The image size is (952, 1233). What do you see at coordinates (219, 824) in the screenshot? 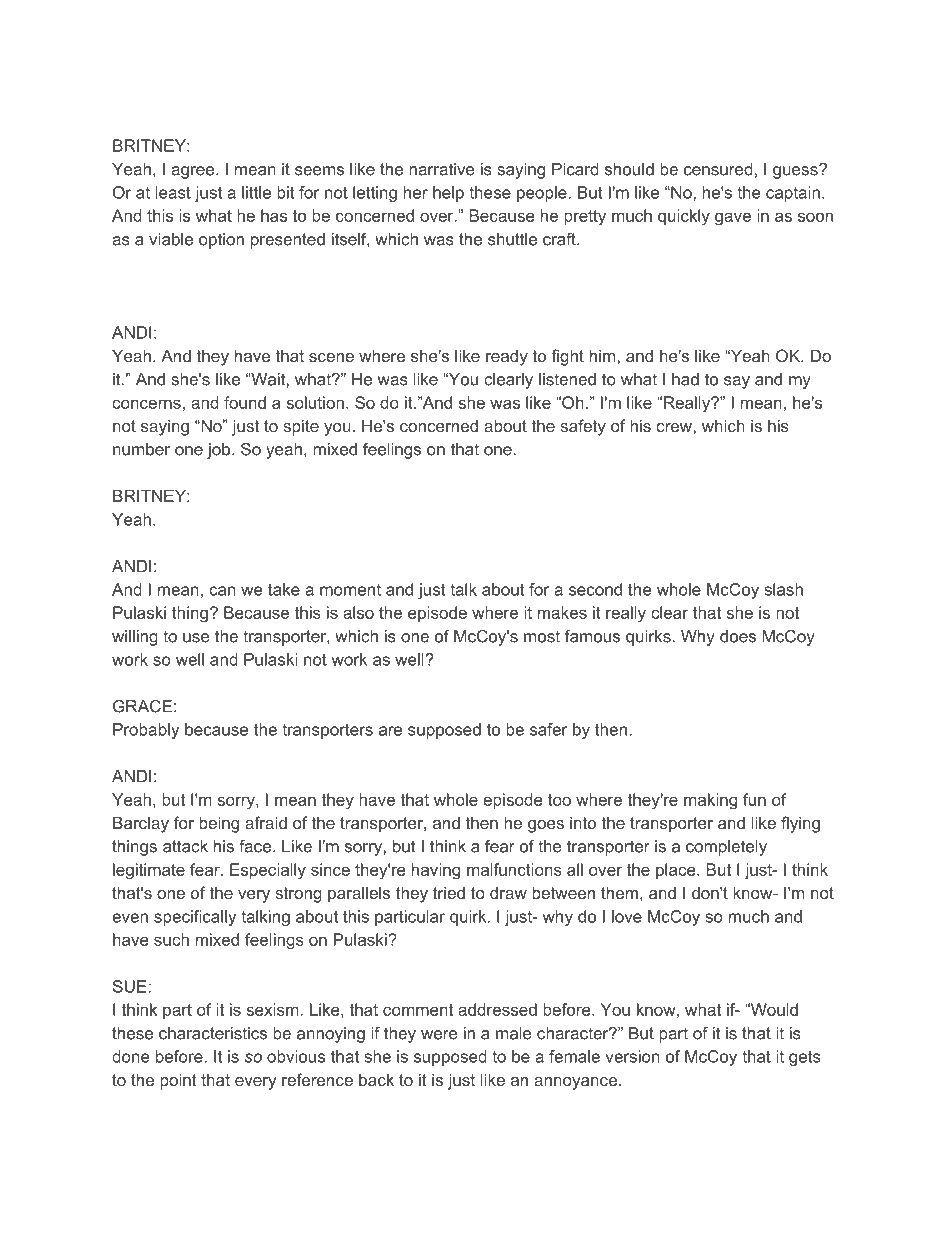
I see `being` at bounding box center [219, 824].
